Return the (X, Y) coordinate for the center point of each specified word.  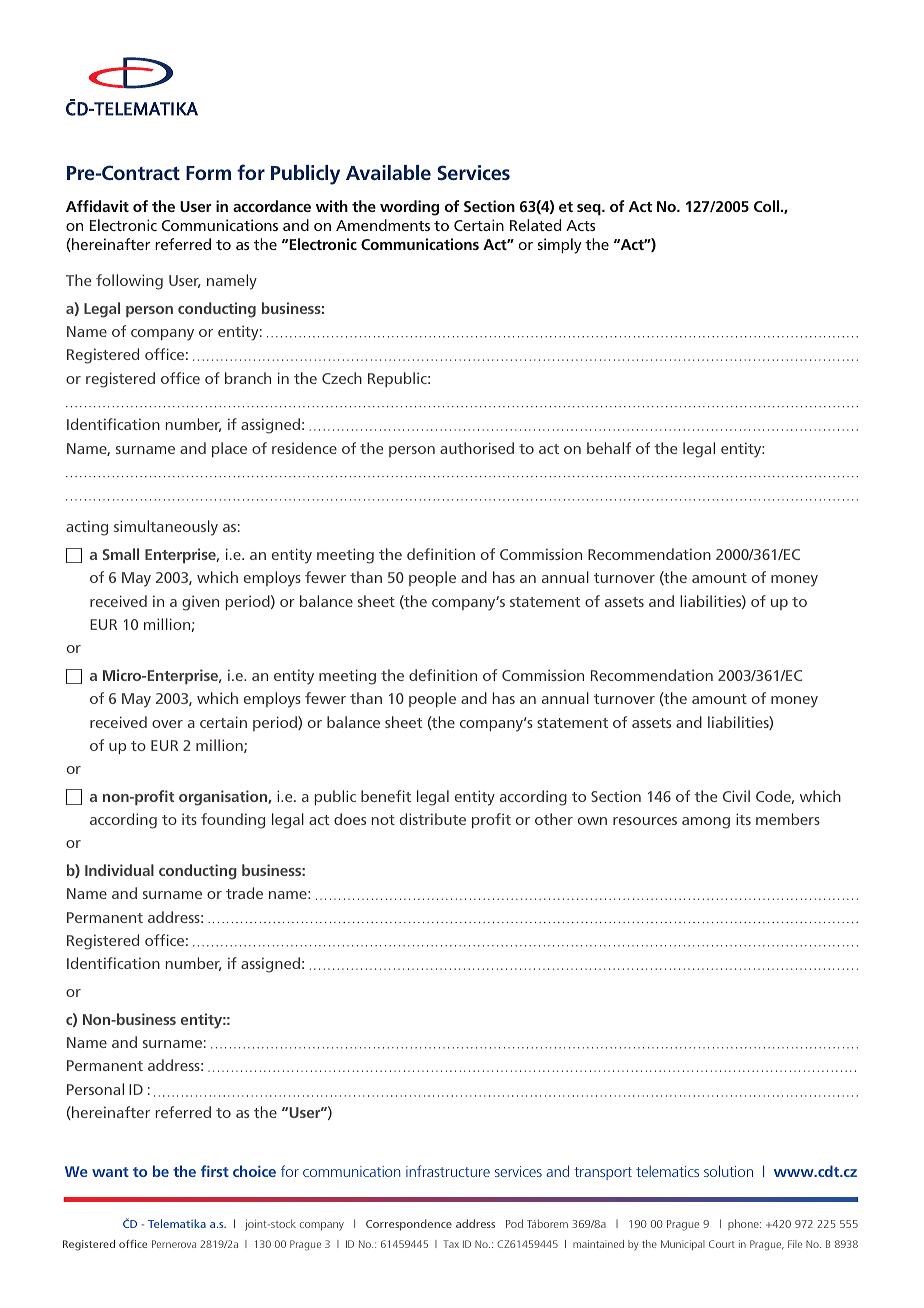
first (215, 1171)
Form (208, 173)
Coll (768, 206)
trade (244, 893)
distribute (433, 819)
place (229, 449)
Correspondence (409, 1225)
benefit (386, 796)
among (706, 823)
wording (409, 208)
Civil (736, 796)
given (200, 603)
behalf (609, 448)
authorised (477, 448)
